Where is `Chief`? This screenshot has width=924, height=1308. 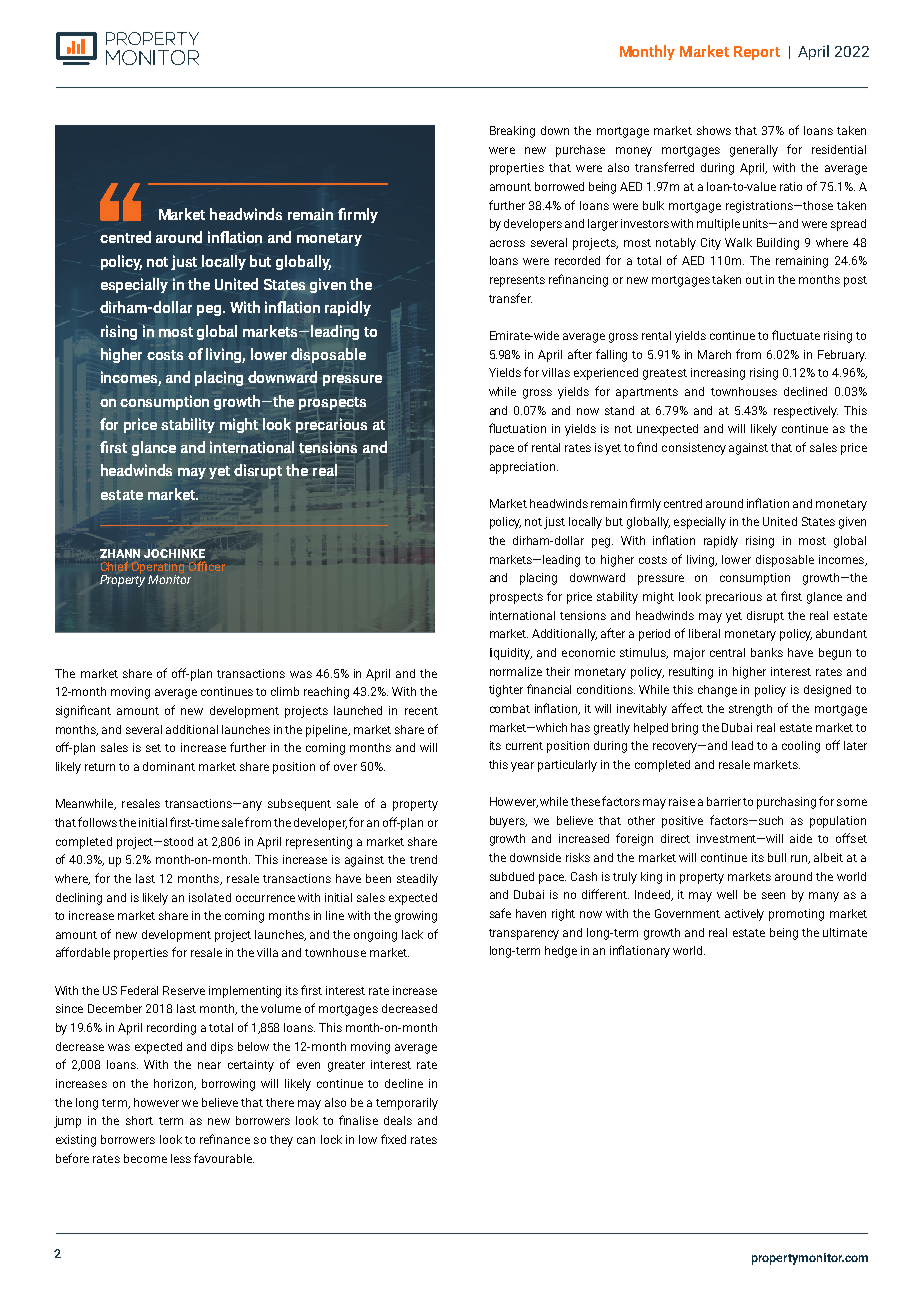
Chief is located at coordinates (114, 566).
